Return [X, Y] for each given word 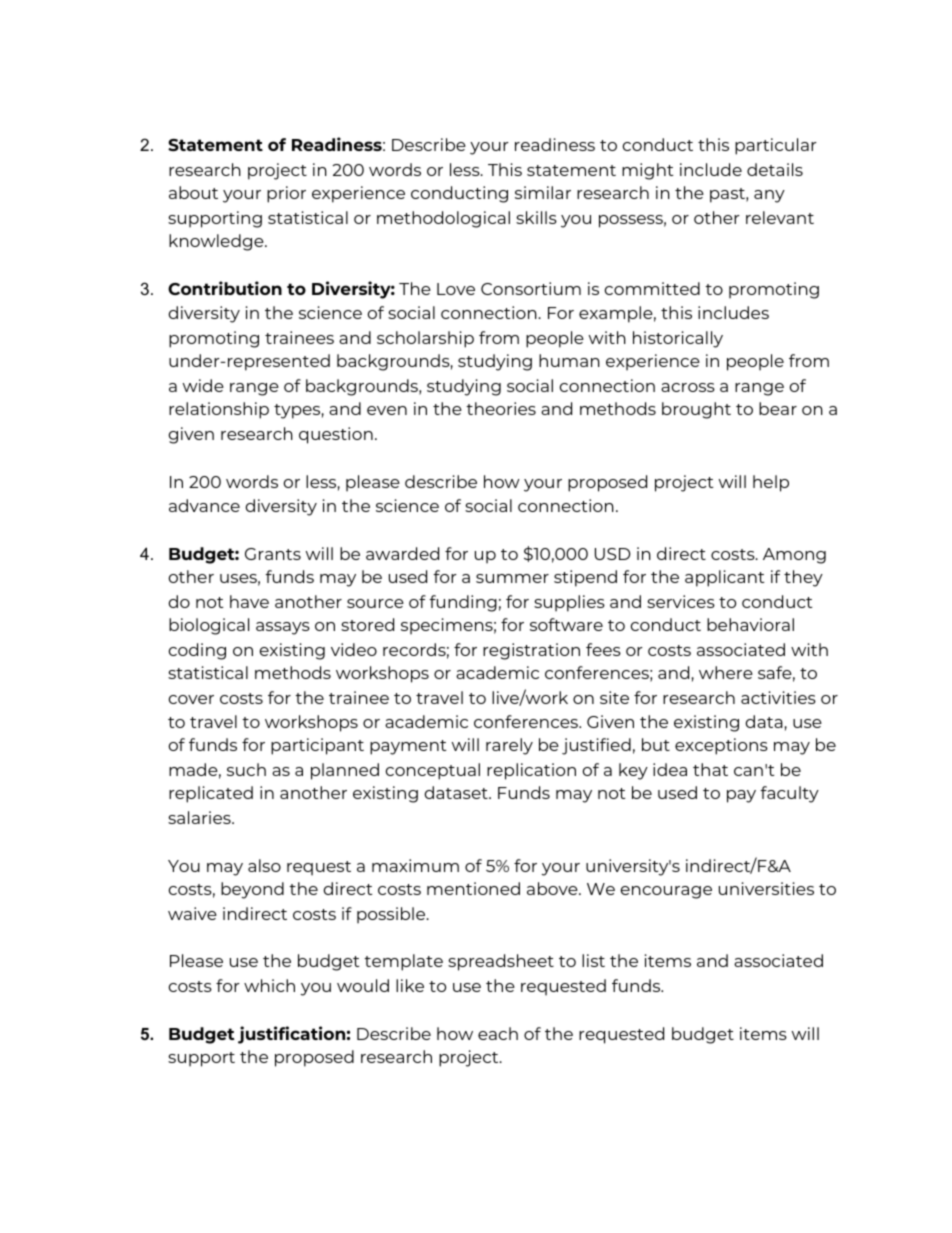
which [269, 985]
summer [512, 578]
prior [286, 194]
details [775, 169]
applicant [725, 578]
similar [543, 192]
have [249, 601]
